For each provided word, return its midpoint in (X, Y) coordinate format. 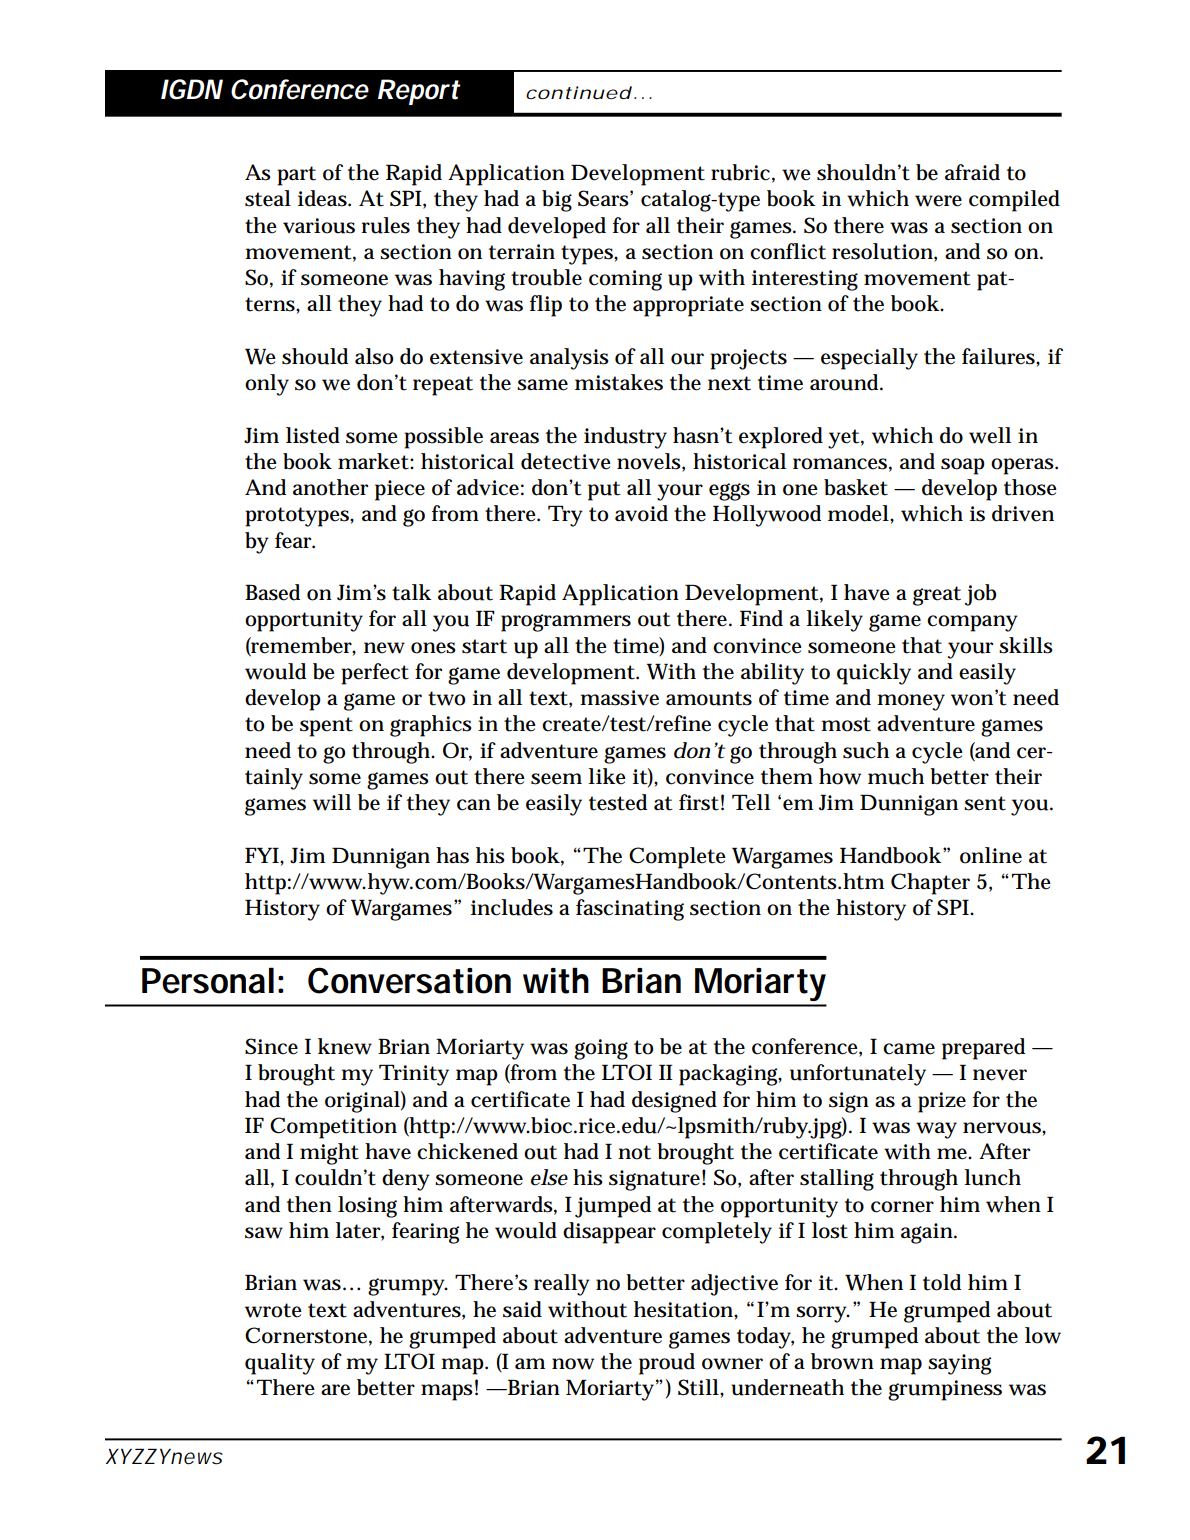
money (911, 702)
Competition (333, 1128)
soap (963, 466)
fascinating (630, 910)
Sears (604, 198)
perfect (375, 674)
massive (619, 698)
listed (313, 435)
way (936, 1130)
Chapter (930, 884)
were (938, 201)
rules (386, 225)
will (332, 802)
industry (625, 438)
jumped (613, 1207)
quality (280, 1364)
